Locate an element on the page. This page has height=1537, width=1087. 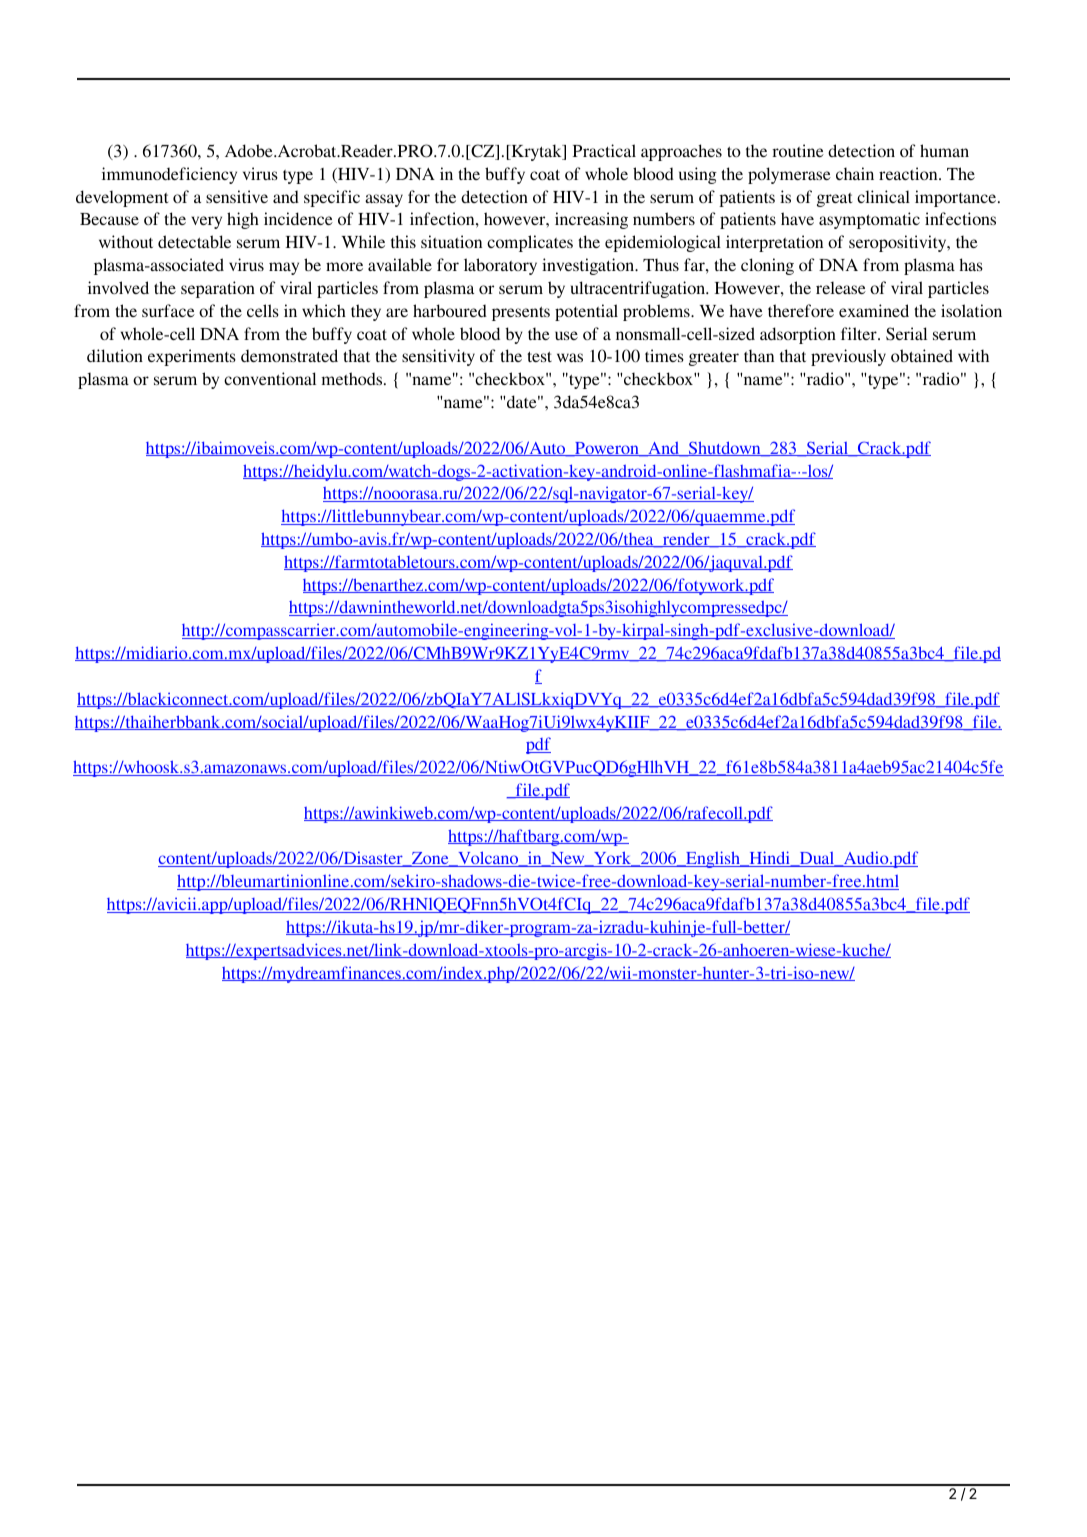
cloning is located at coordinates (767, 266).
